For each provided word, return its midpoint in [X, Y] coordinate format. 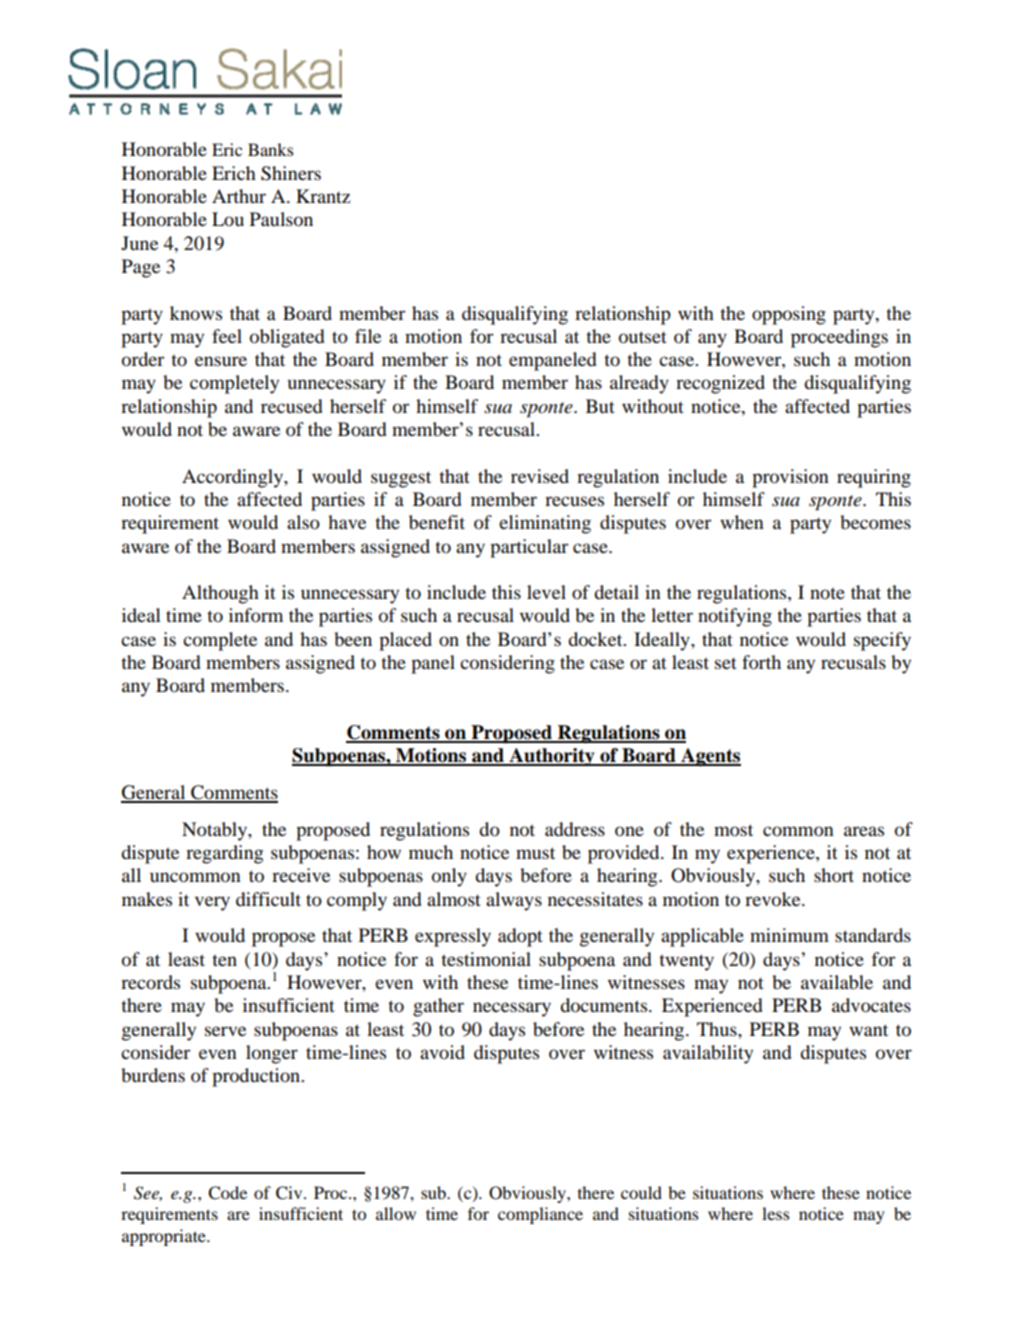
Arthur [239, 196]
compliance [540, 1215]
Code [227, 1193]
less [775, 1213]
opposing [789, 315]
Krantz [323, 196]
